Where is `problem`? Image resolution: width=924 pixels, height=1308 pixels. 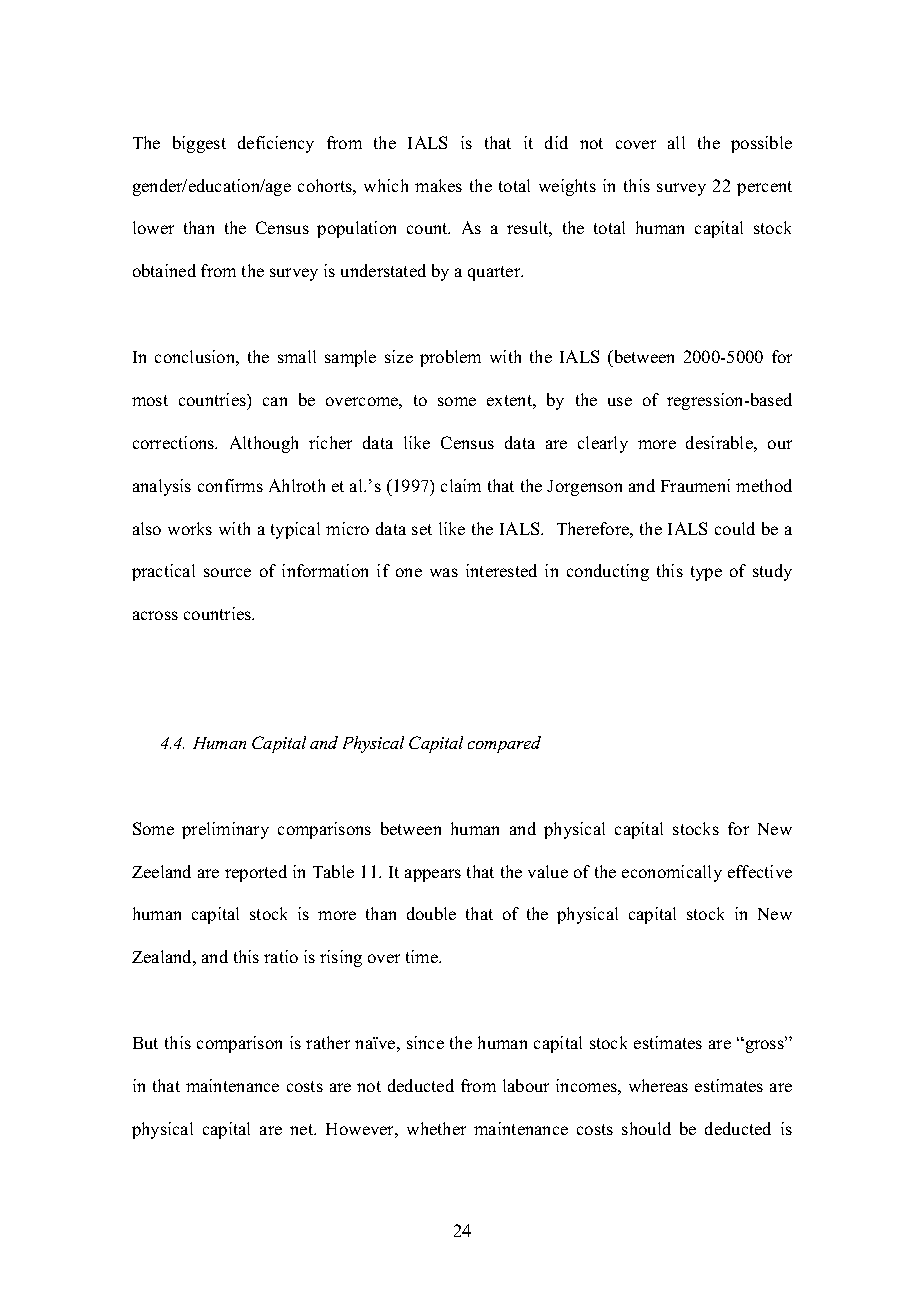
problem is located at coordinates (450, 358).
